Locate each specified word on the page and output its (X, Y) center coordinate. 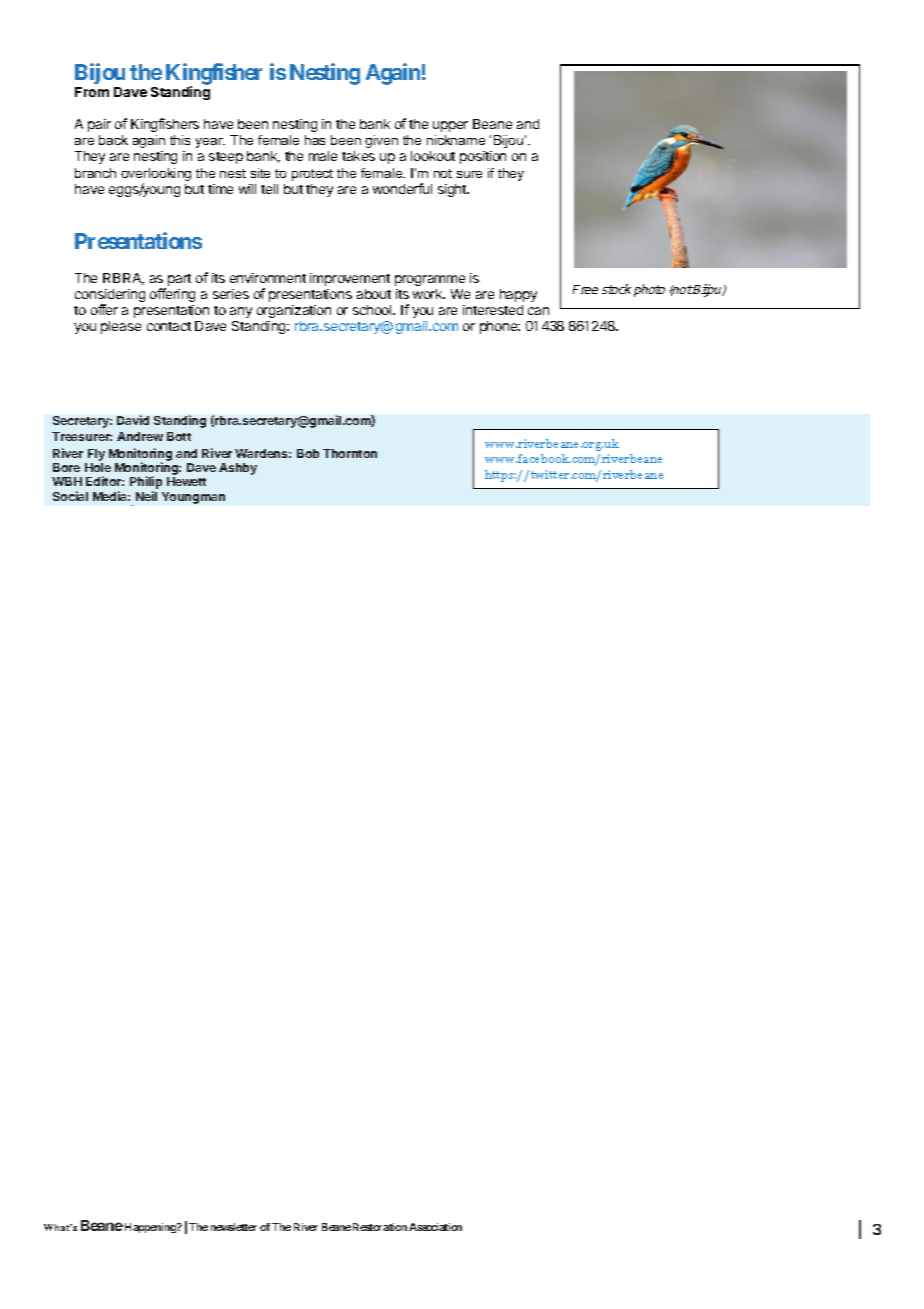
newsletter (234, 1227)
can (538, 311)
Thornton (350, 453)
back (113, 140)
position (483, 157)
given (381, 141)
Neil (146, 496)
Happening (151, 1228)
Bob (308, 453)
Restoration (380, 1227)
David (133, 420)
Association (435, 1227)
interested (493, 310)
